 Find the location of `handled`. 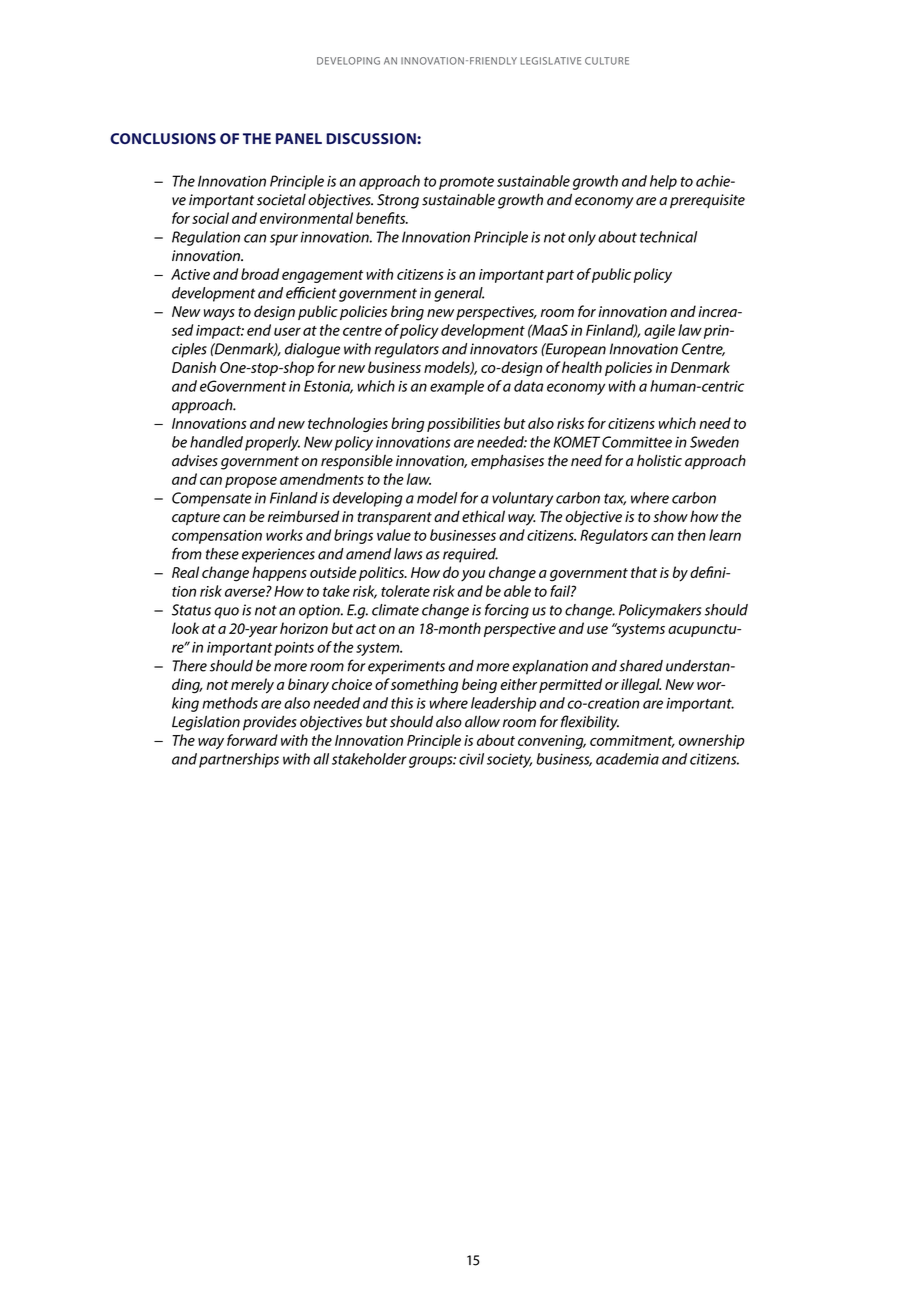

handled is located at coordinates (216, 442).
